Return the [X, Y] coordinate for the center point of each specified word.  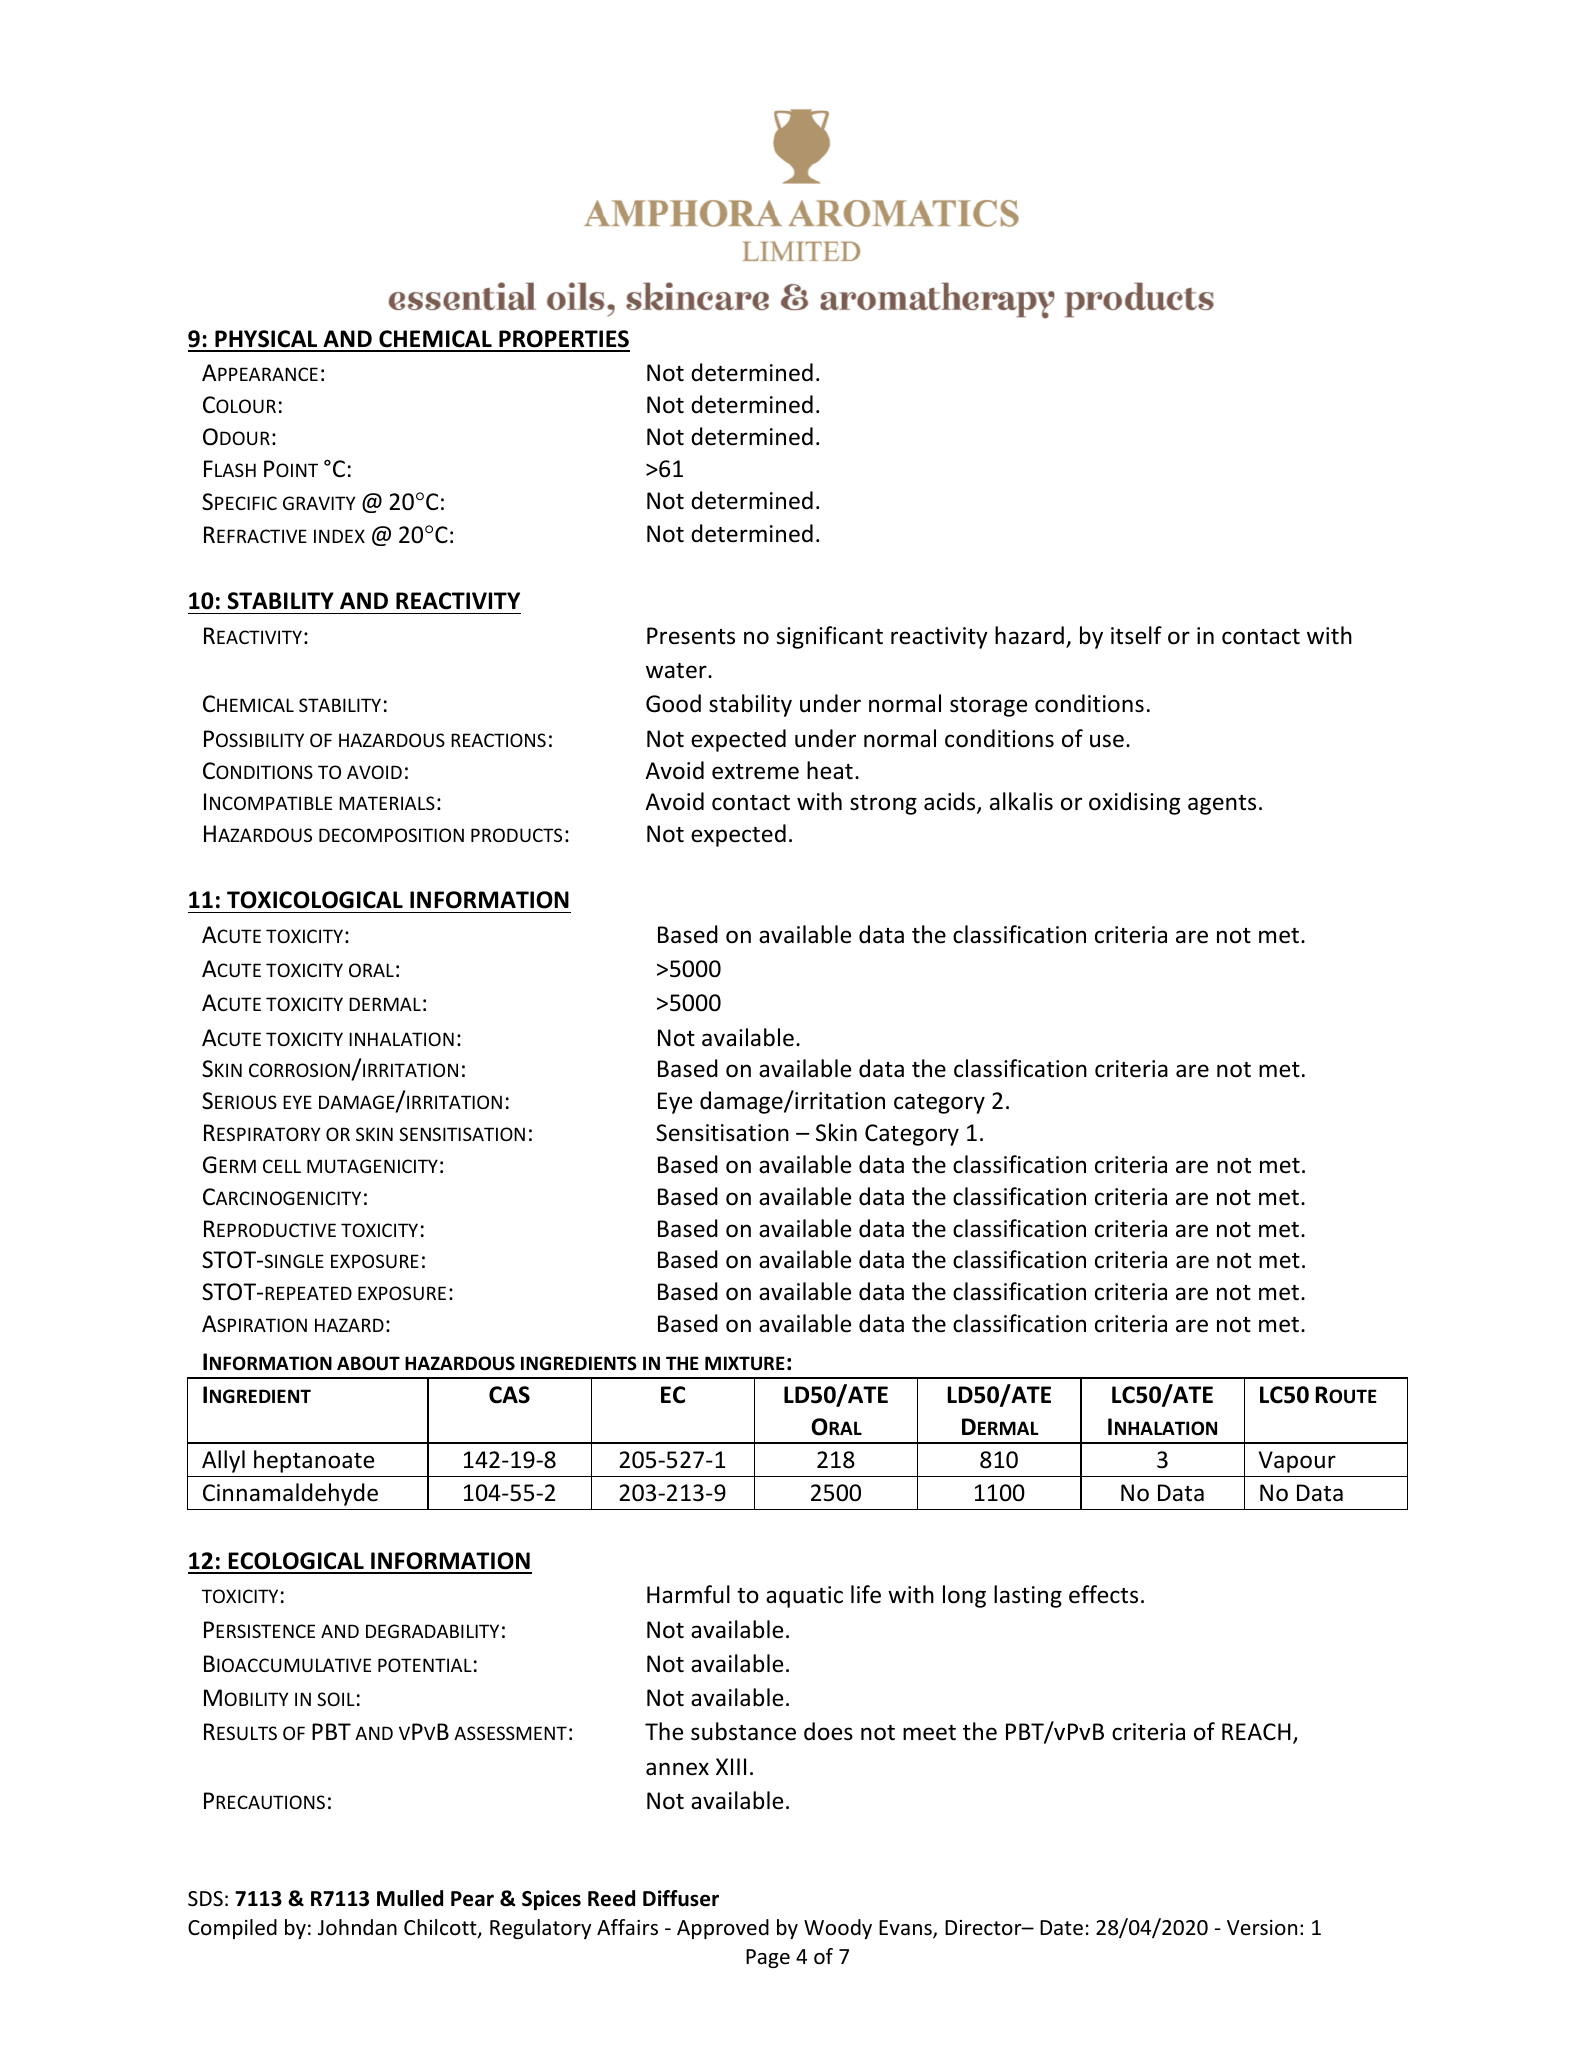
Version [1262, 1928]
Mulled [410, 1898]
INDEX [339, 536]
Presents [691, 636]
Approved [723, 1929]
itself [1136, 635]
